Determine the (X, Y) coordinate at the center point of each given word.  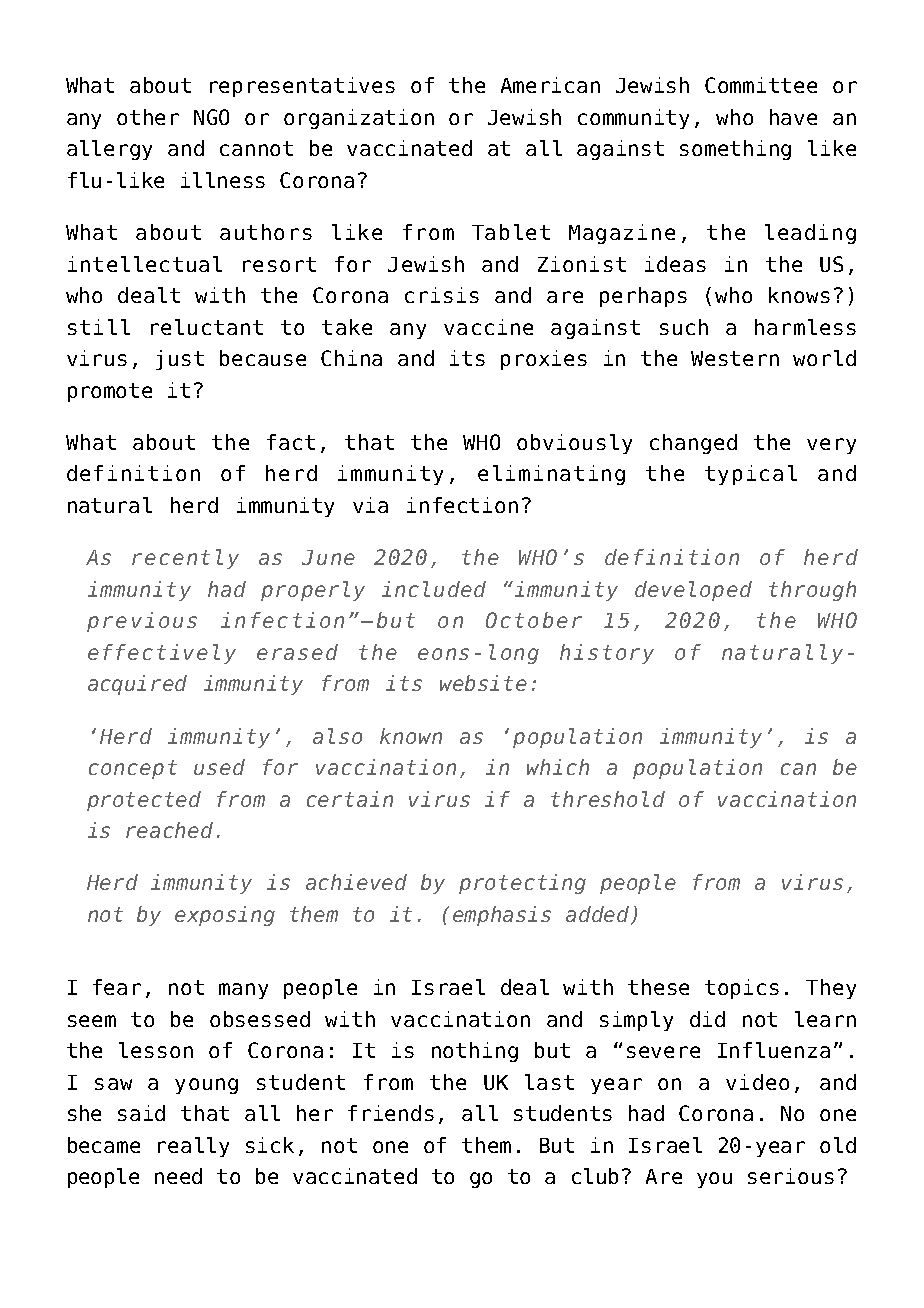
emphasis (502, 916)
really (193, 1147)
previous (142, 622)
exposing (225, 916)
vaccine (488, 327)
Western (735, 358)
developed (693, 591)
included (434, 589)
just (180, 360)
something (735, 150)
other (148, 117)
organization (359, 119)
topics (742, 989)
